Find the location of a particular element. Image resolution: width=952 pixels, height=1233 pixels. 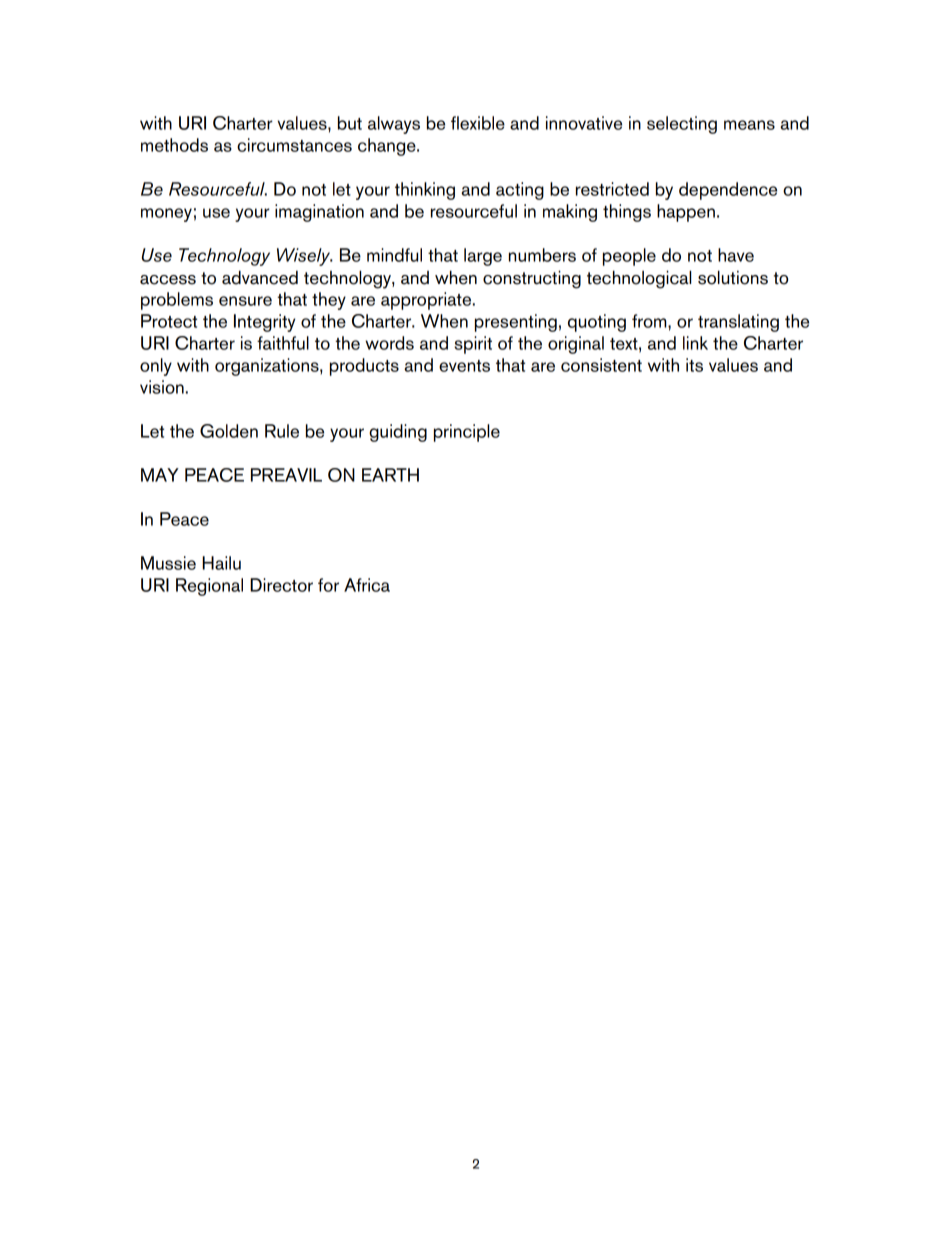

faithful is located at coordinates (283, 343).
